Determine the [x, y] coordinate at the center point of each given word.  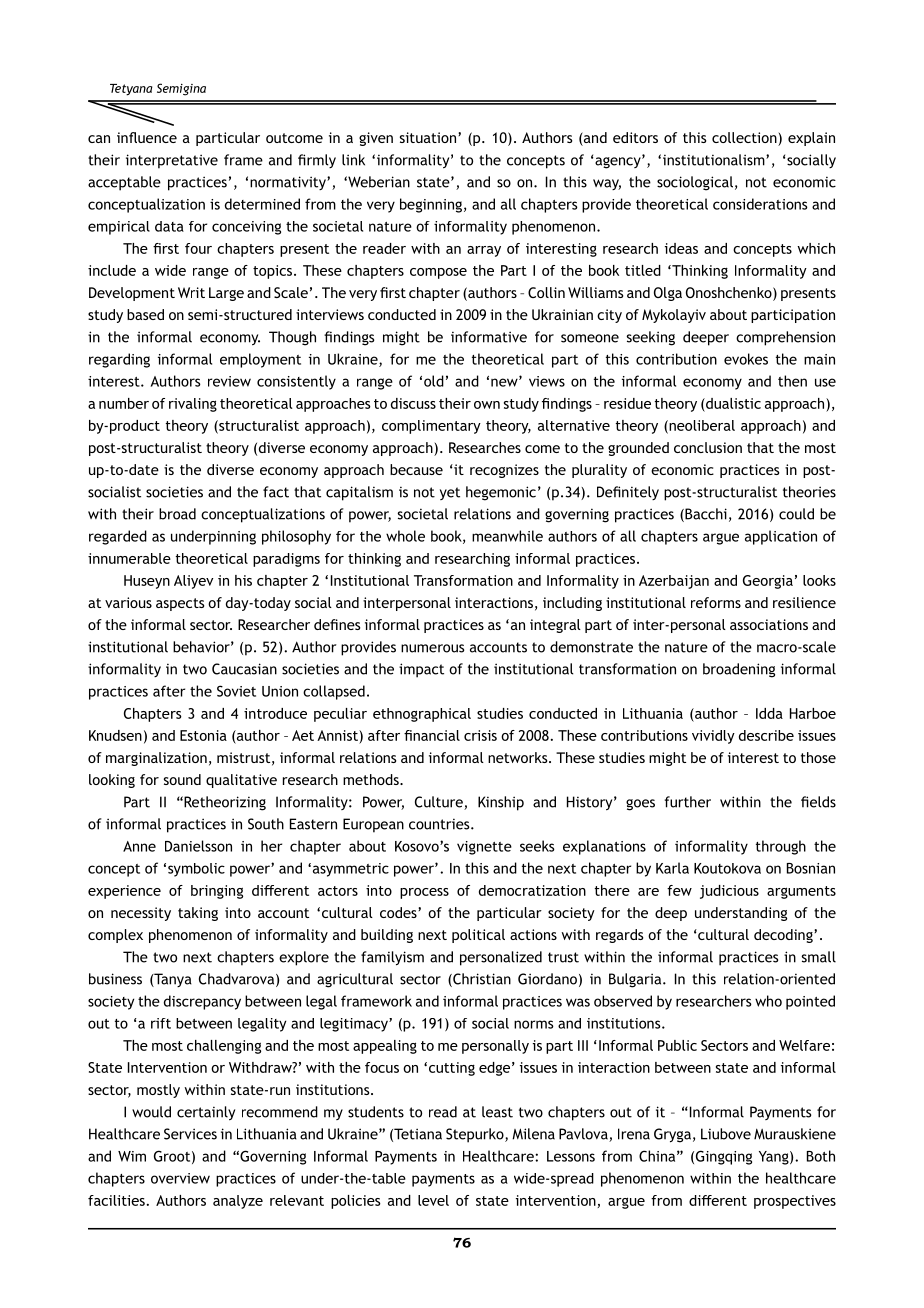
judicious [729, 892]
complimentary [431, 427]
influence [147, 137]
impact [421, 670]
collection [745, 139]
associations [769, 624]
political [478, 936]
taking [198, 914]
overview [180, 1178]
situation [428, 137]
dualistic [732, 403]
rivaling [193, 405]
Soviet [236, 691]
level [433, 1200]
